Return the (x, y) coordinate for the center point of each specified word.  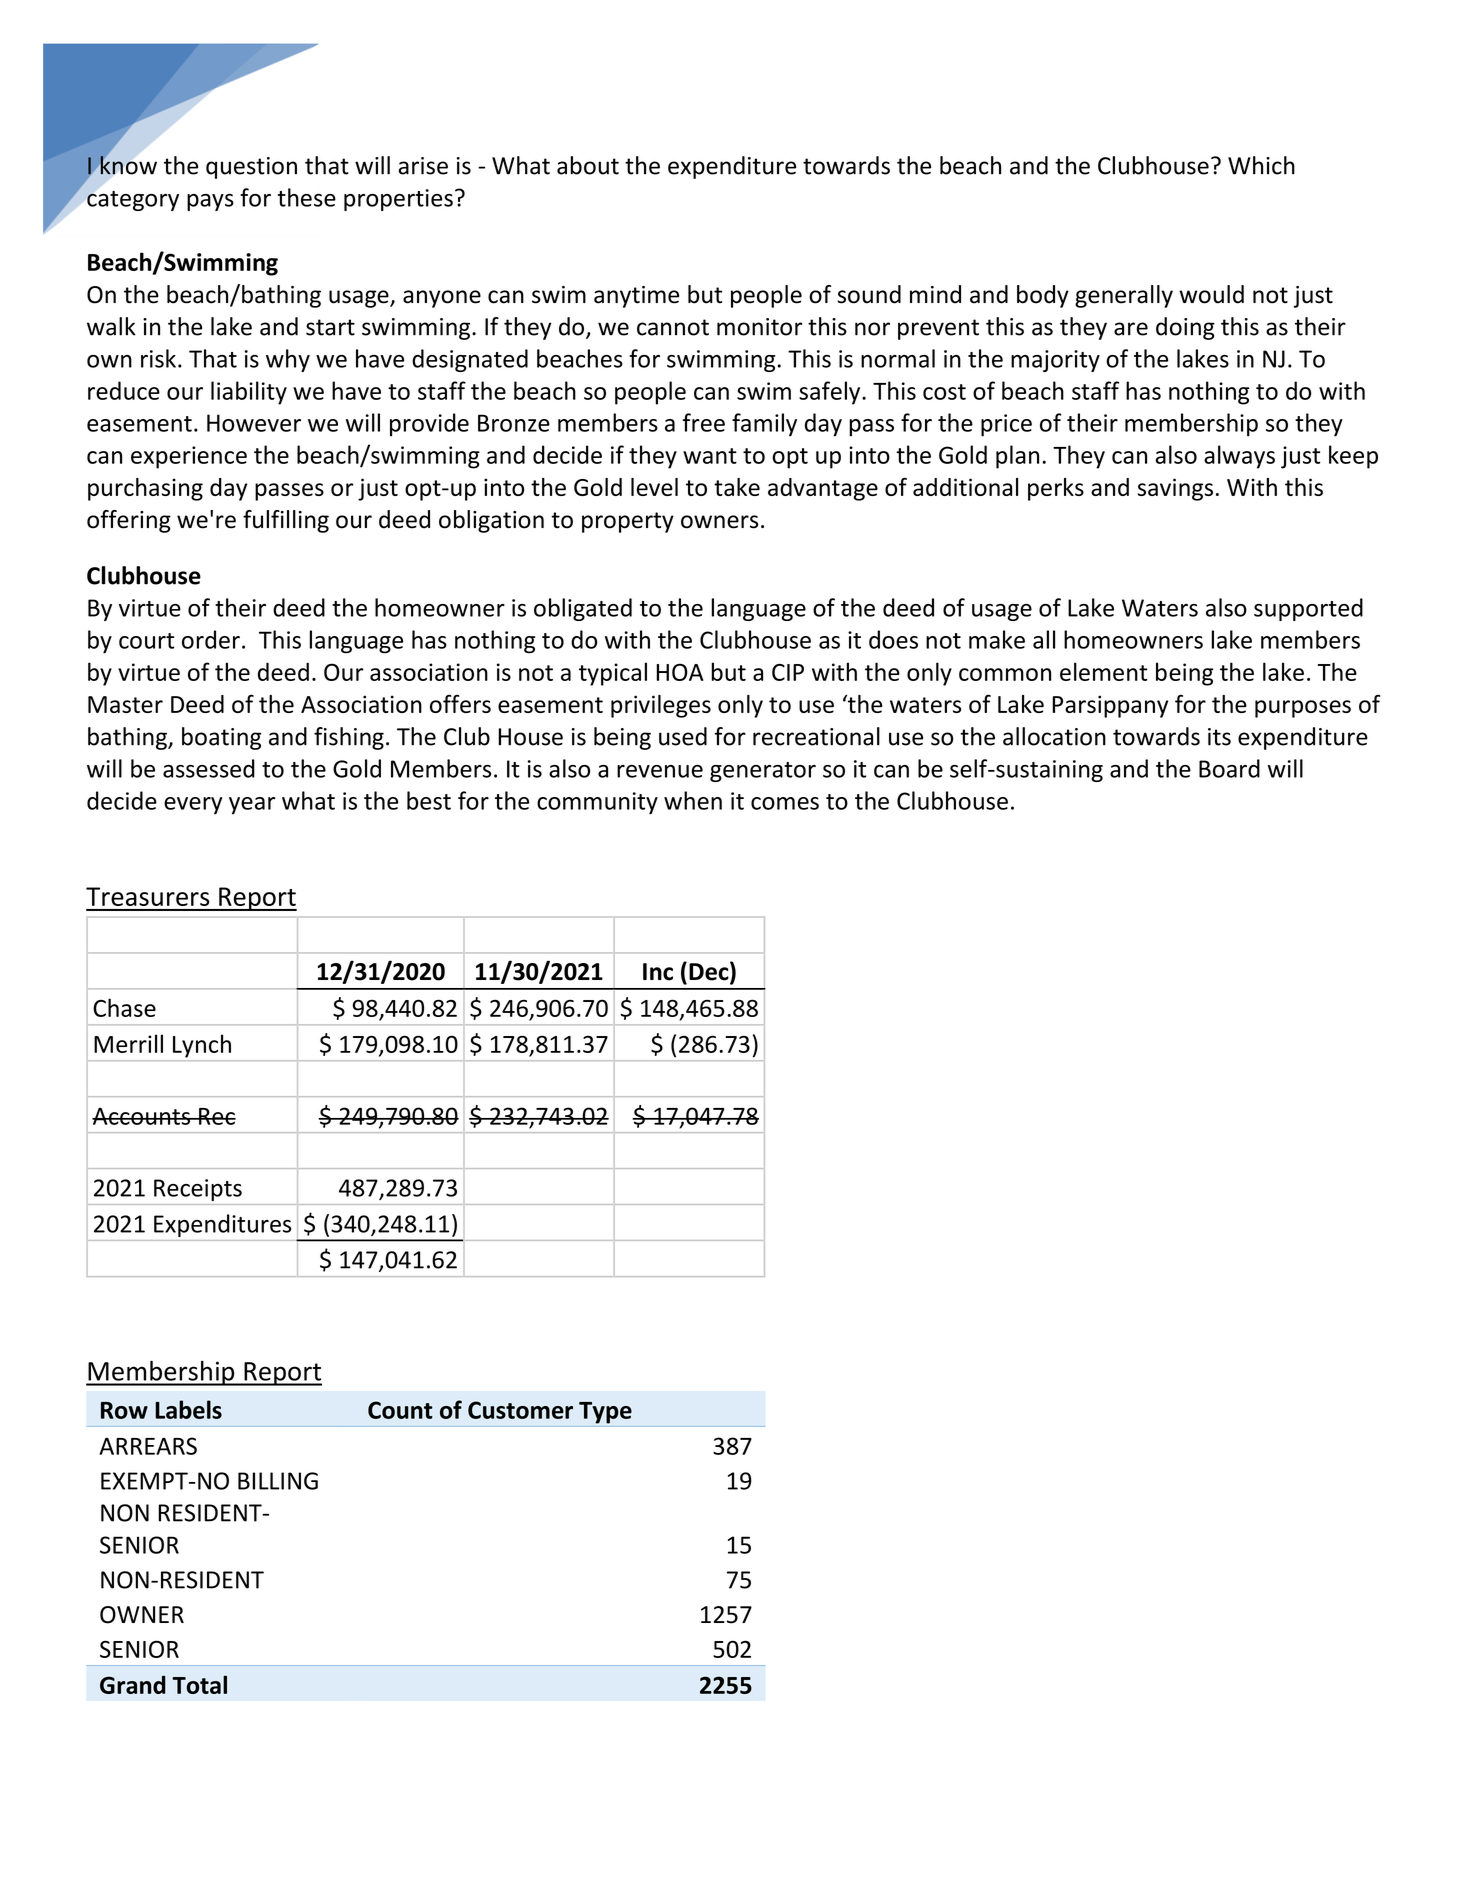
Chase (124, 1007)
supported (1308, 609)
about (588, 165)
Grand (133, 1684)
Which (1261, 165)
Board (1229, 768)
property (628, 522)
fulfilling (286, 521)
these (307, 197)
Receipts (198, 1190)
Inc (658, 972)
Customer (520, 1410)
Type (605, 1413)
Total (199, 1684)
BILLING (278, 1481)
